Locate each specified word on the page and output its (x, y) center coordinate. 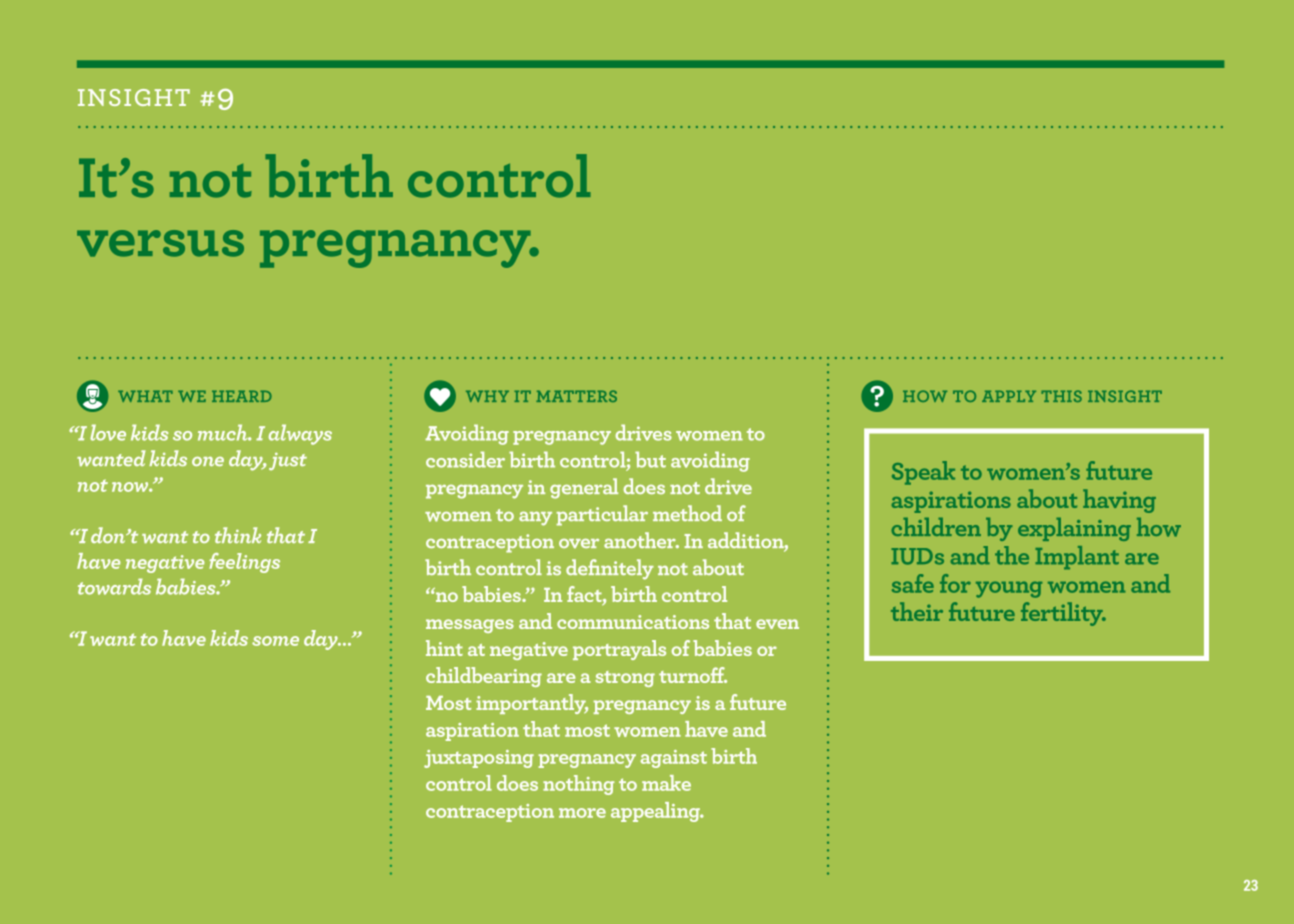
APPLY (1009, 396)
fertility (1063, 614)
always (300, 434)
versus (160, 243)
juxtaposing (479, 759)
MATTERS (576, 396)
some (275, 641)
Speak (923, 473)
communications (633, 622)
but (650, 459)
